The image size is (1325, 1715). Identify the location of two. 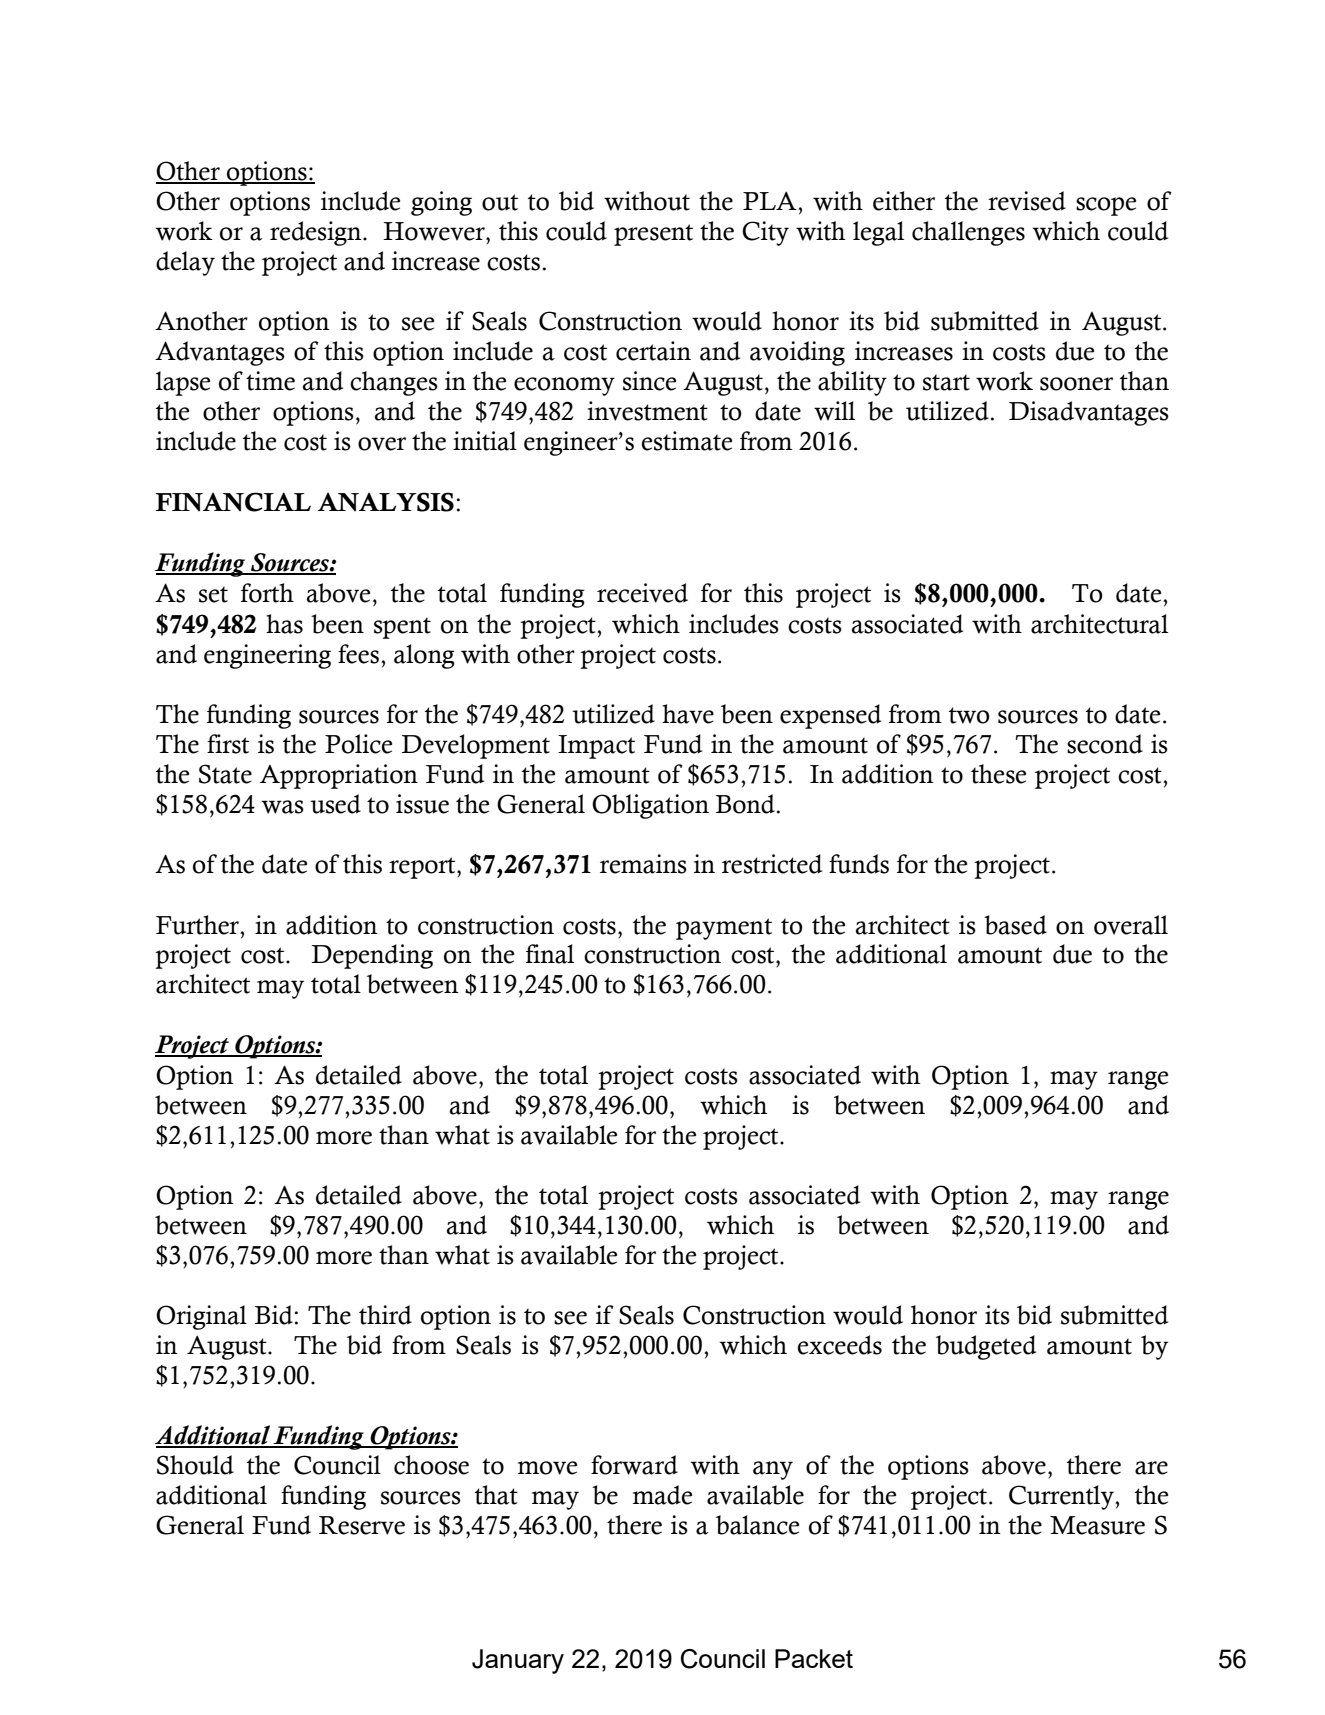
(969, 715).
